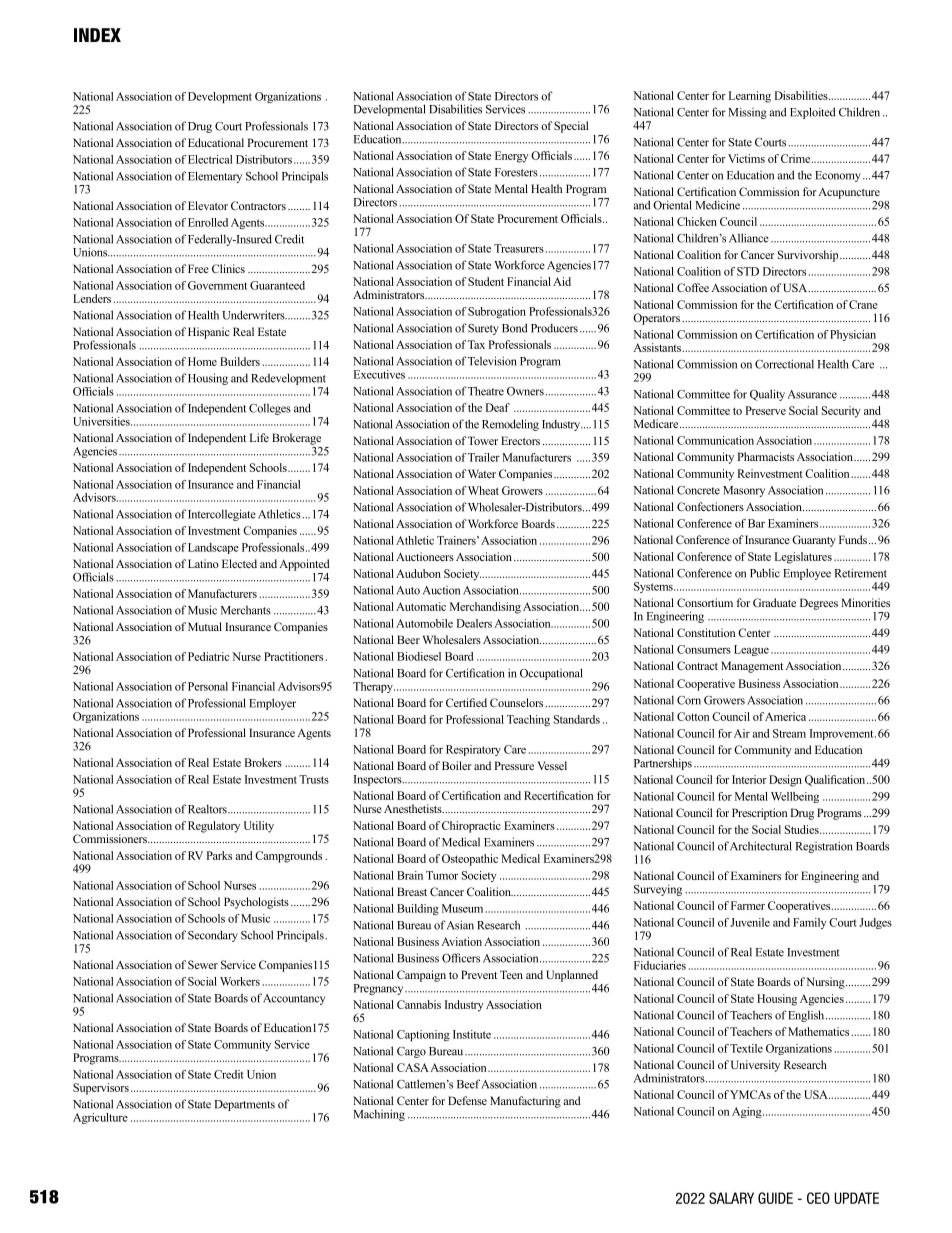  What do you see at coordinates (259, 437) in the page?
I see `Life` at bounding box center [259, 437].
